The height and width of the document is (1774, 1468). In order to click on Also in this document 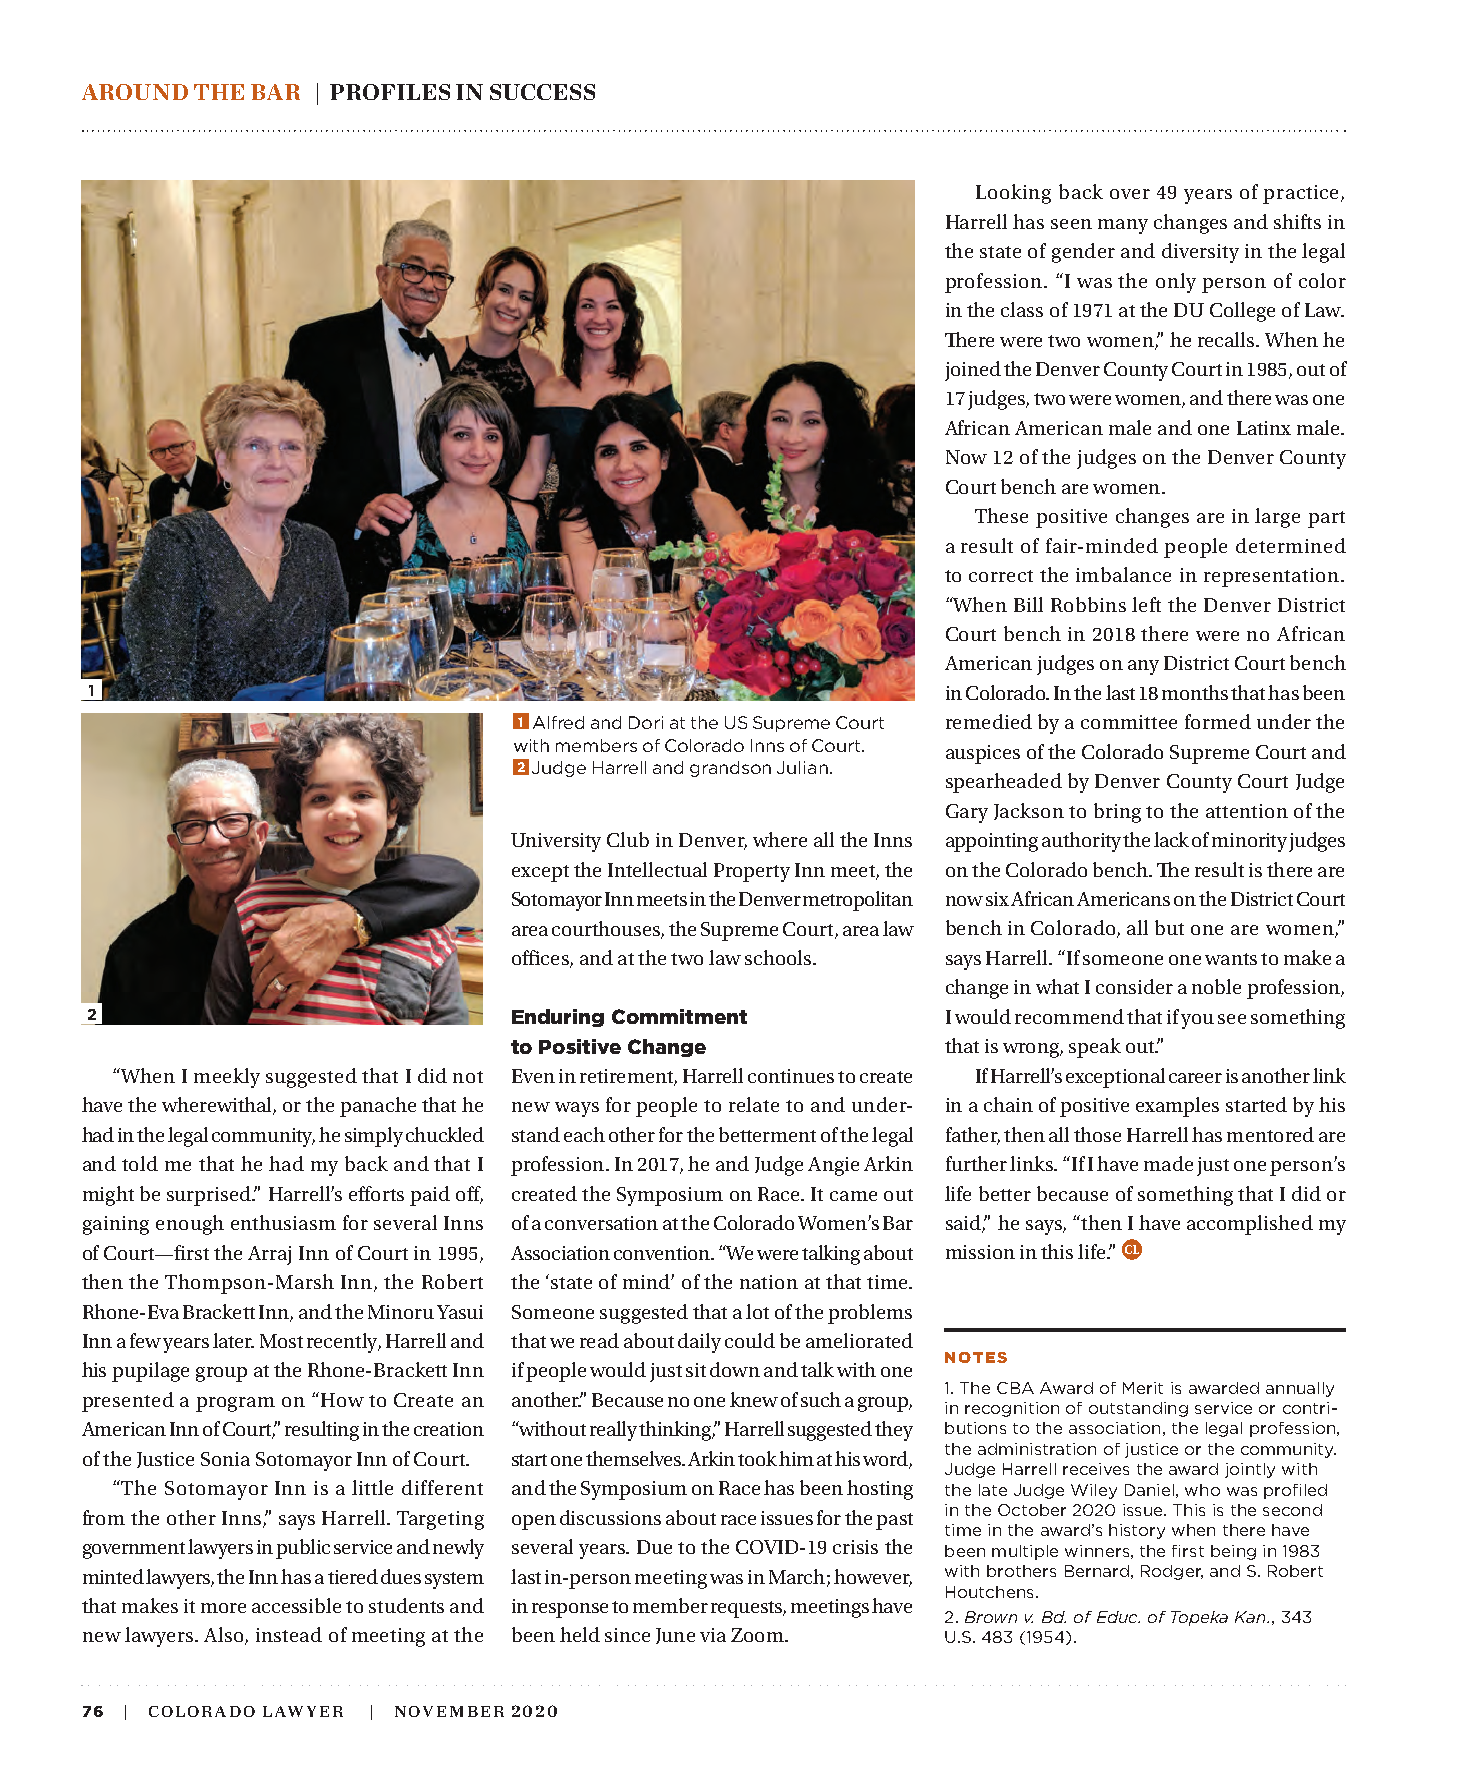, I will do `click(225, 1636)`.
